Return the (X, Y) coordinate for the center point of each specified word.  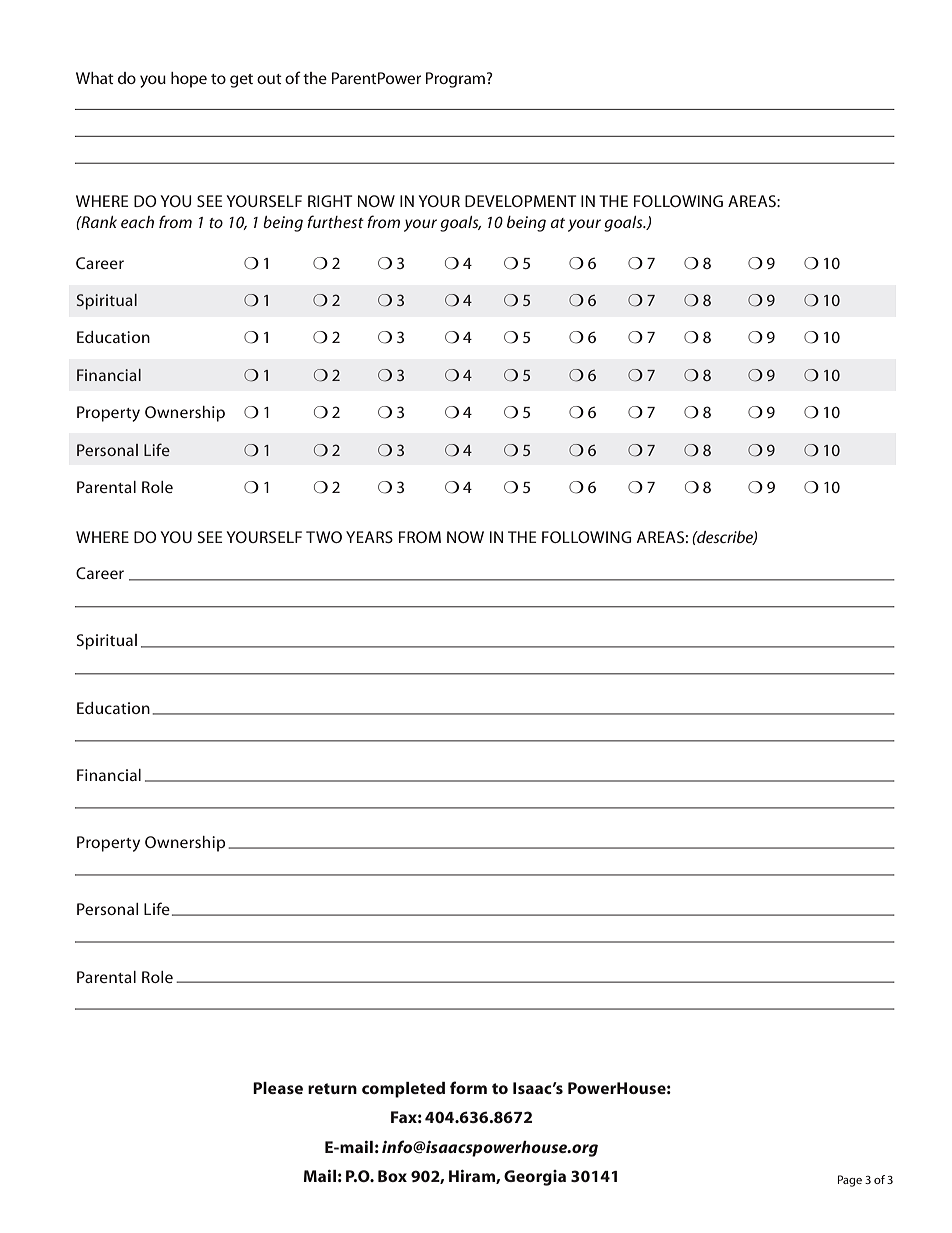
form (468, 1087)
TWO (324, 537)
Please (278, 1088)
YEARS (369, 537)
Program (457, 80)
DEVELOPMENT (520, 201)
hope (189, 80)
